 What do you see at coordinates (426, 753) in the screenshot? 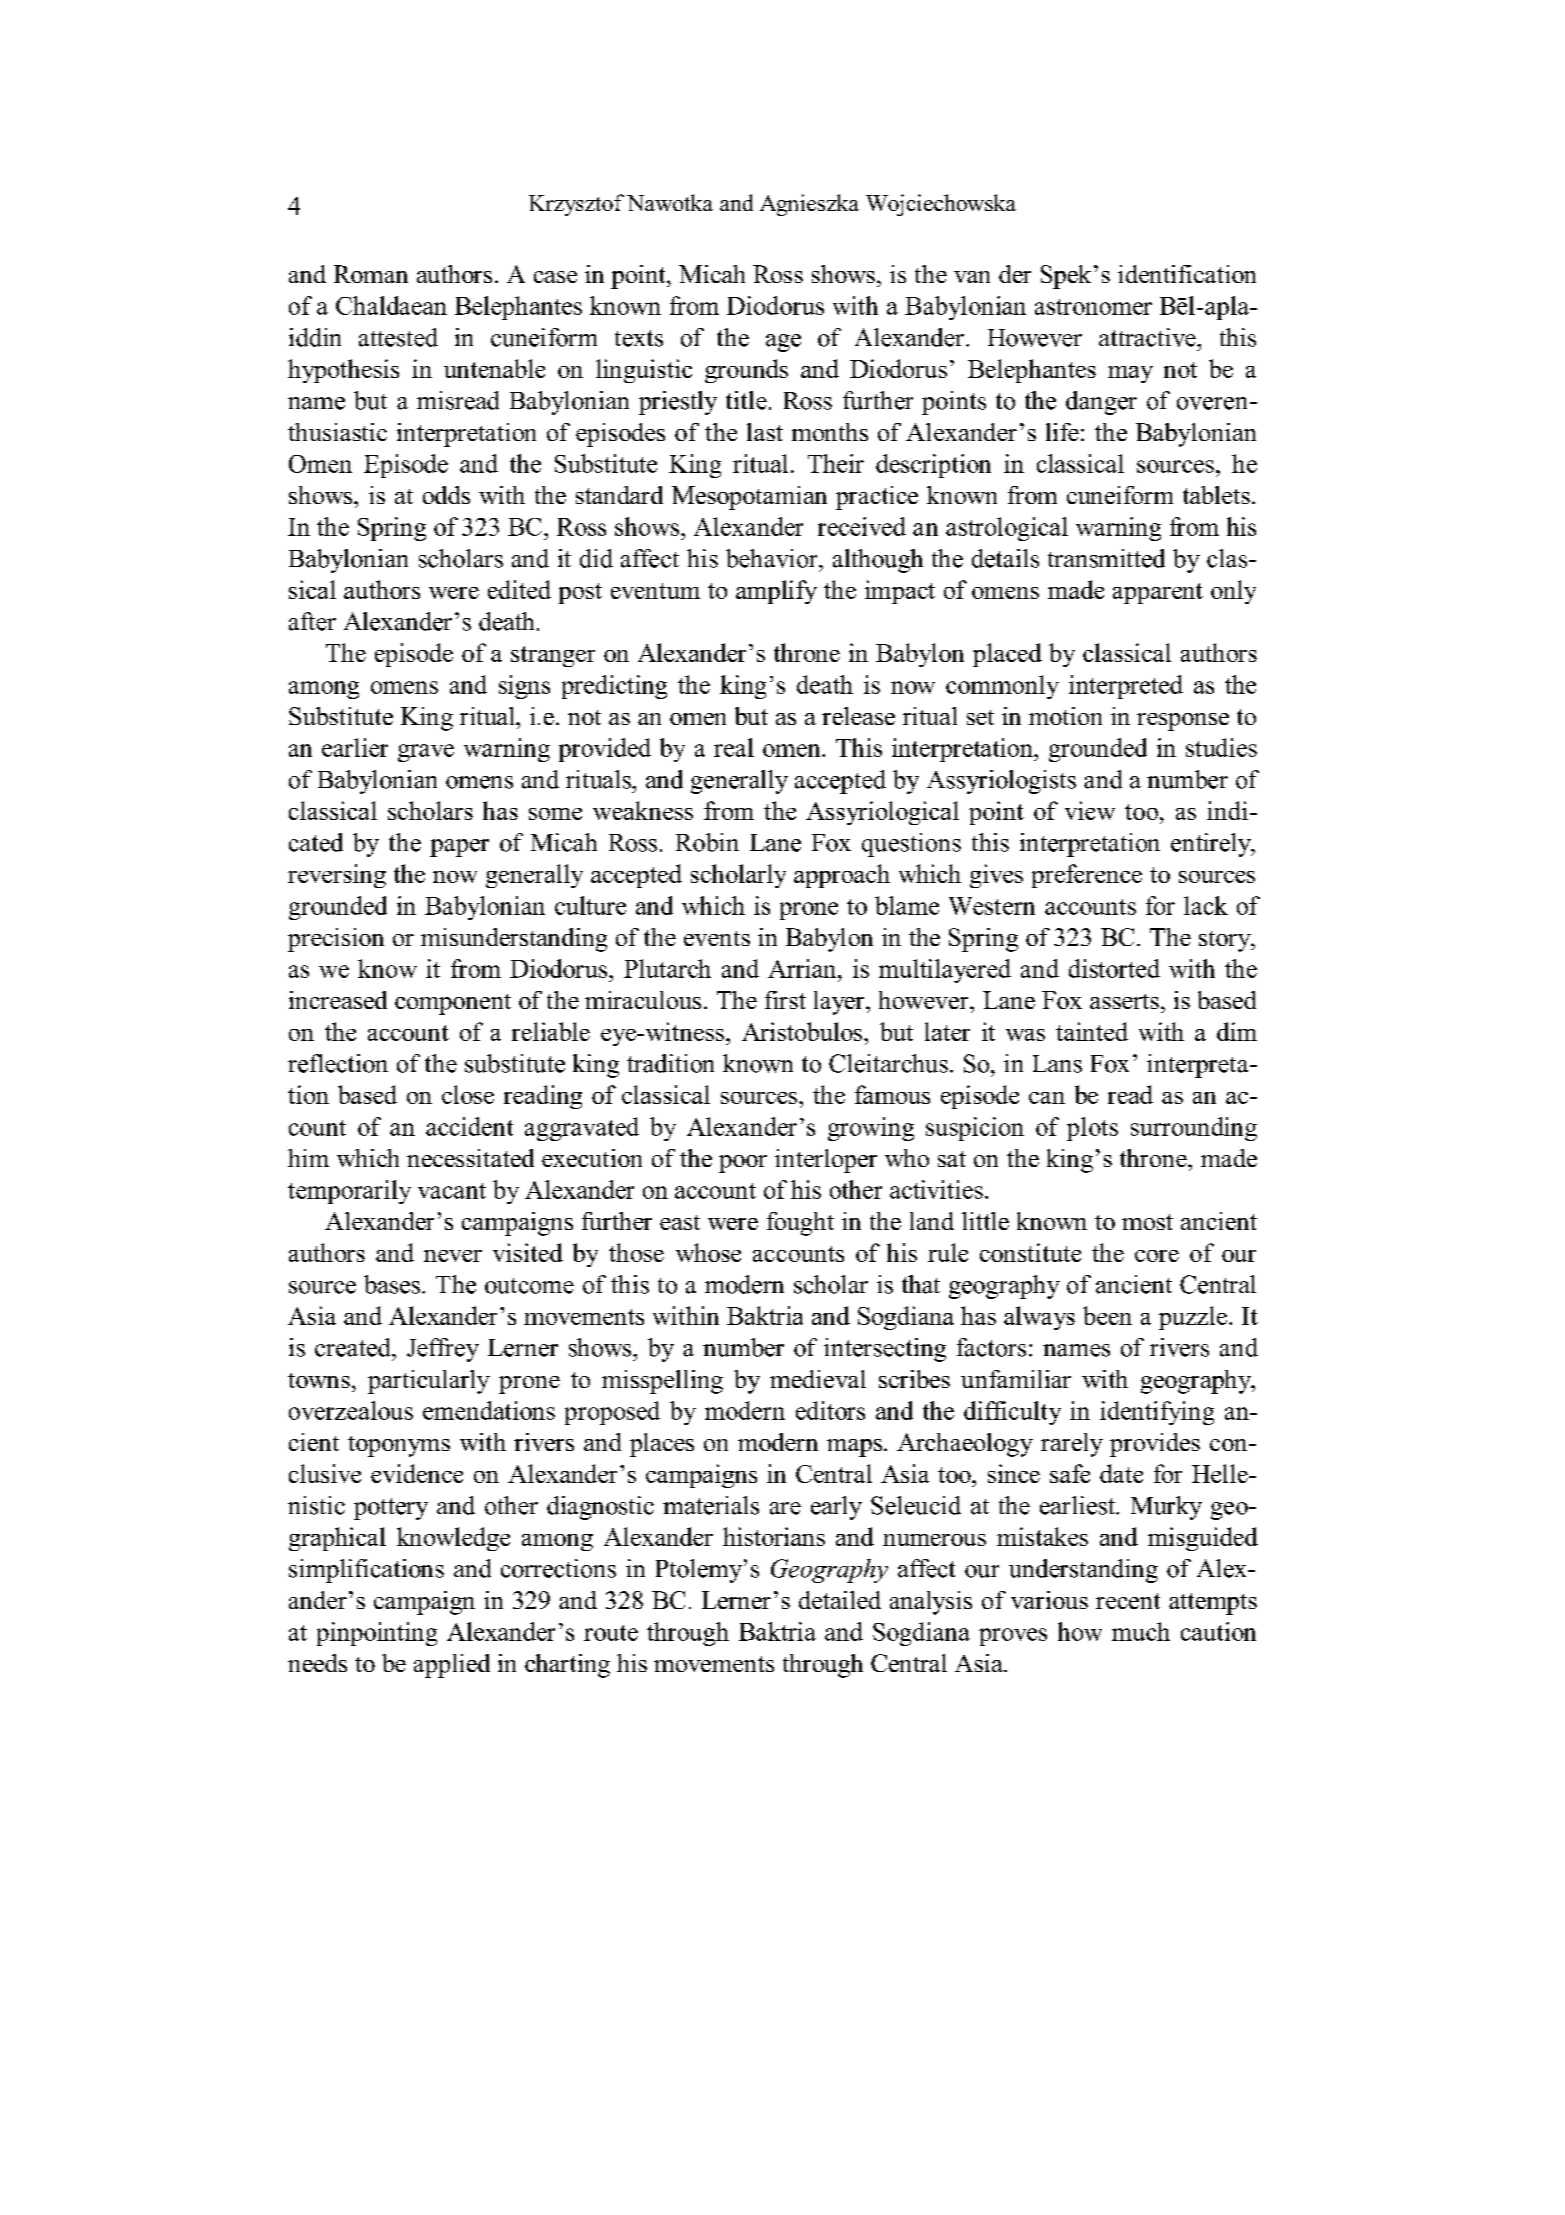
I see `grave` at bounding box center [426, 753].
